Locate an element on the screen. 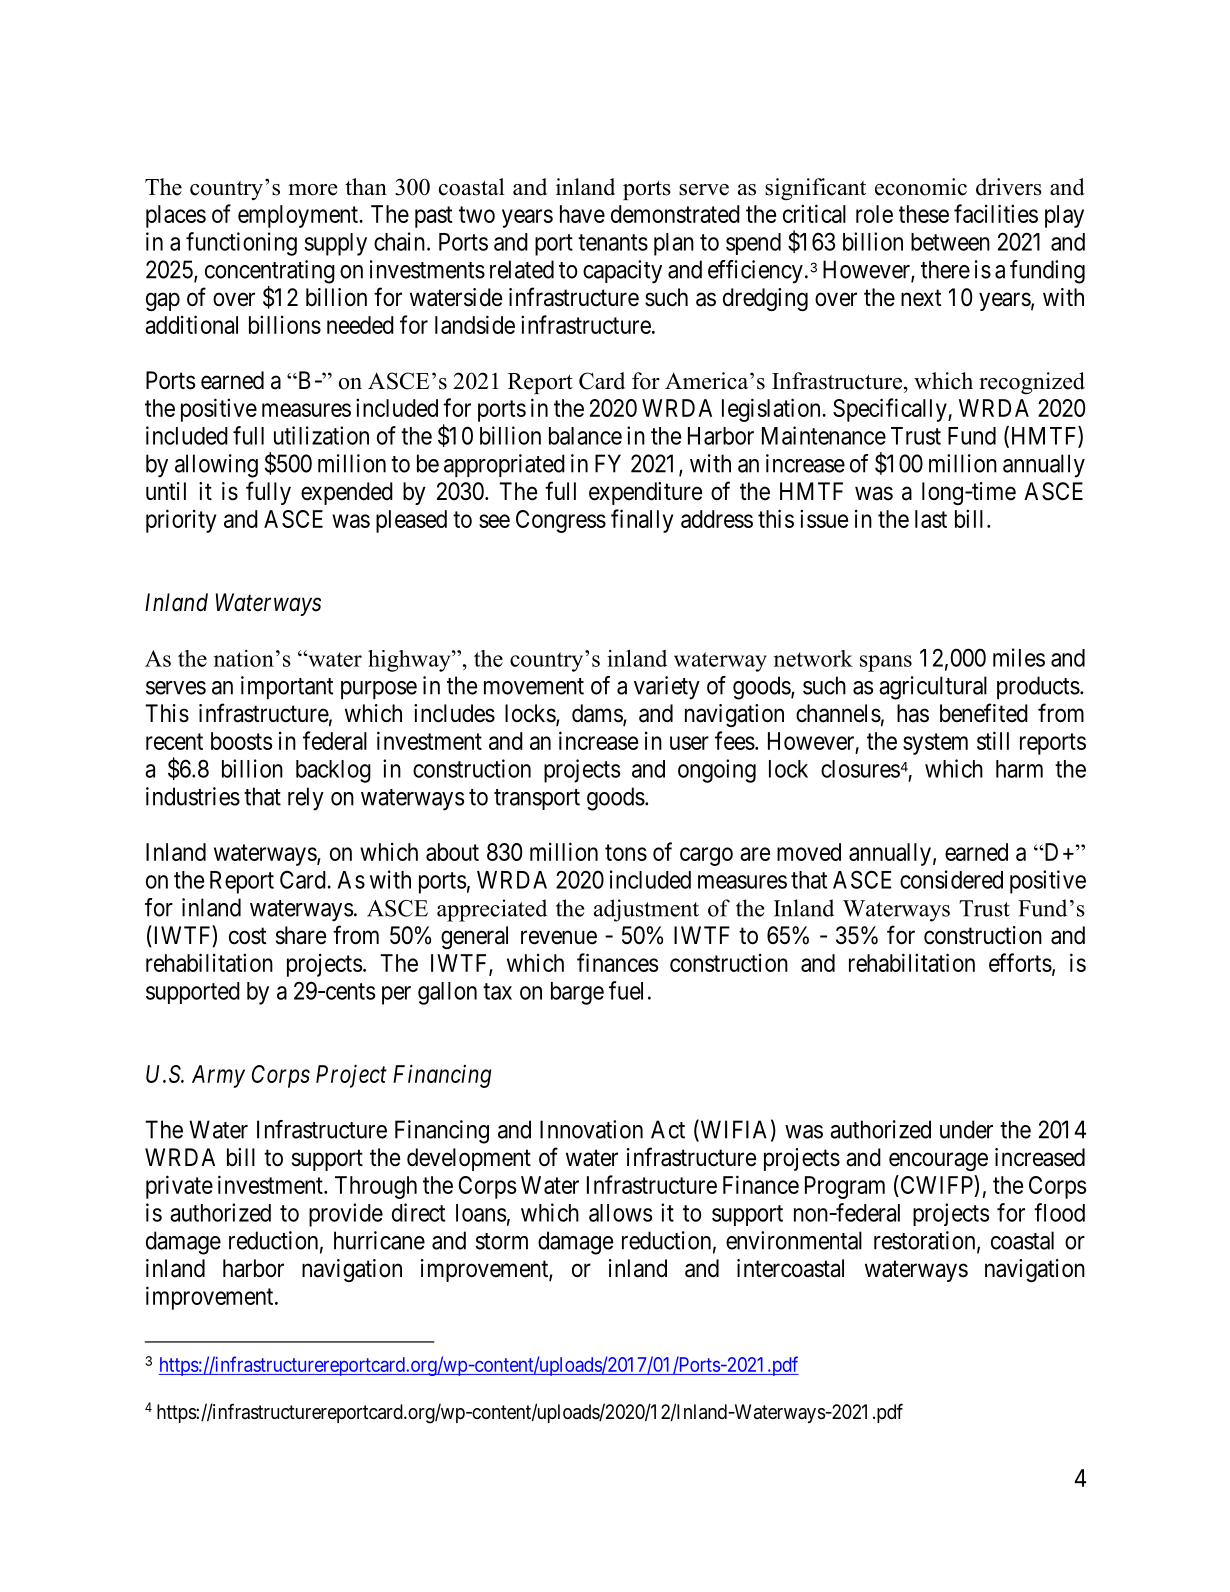 The width and height of the screenshot is (1230, 1592). provide is located at coordinates (346, 1215).
